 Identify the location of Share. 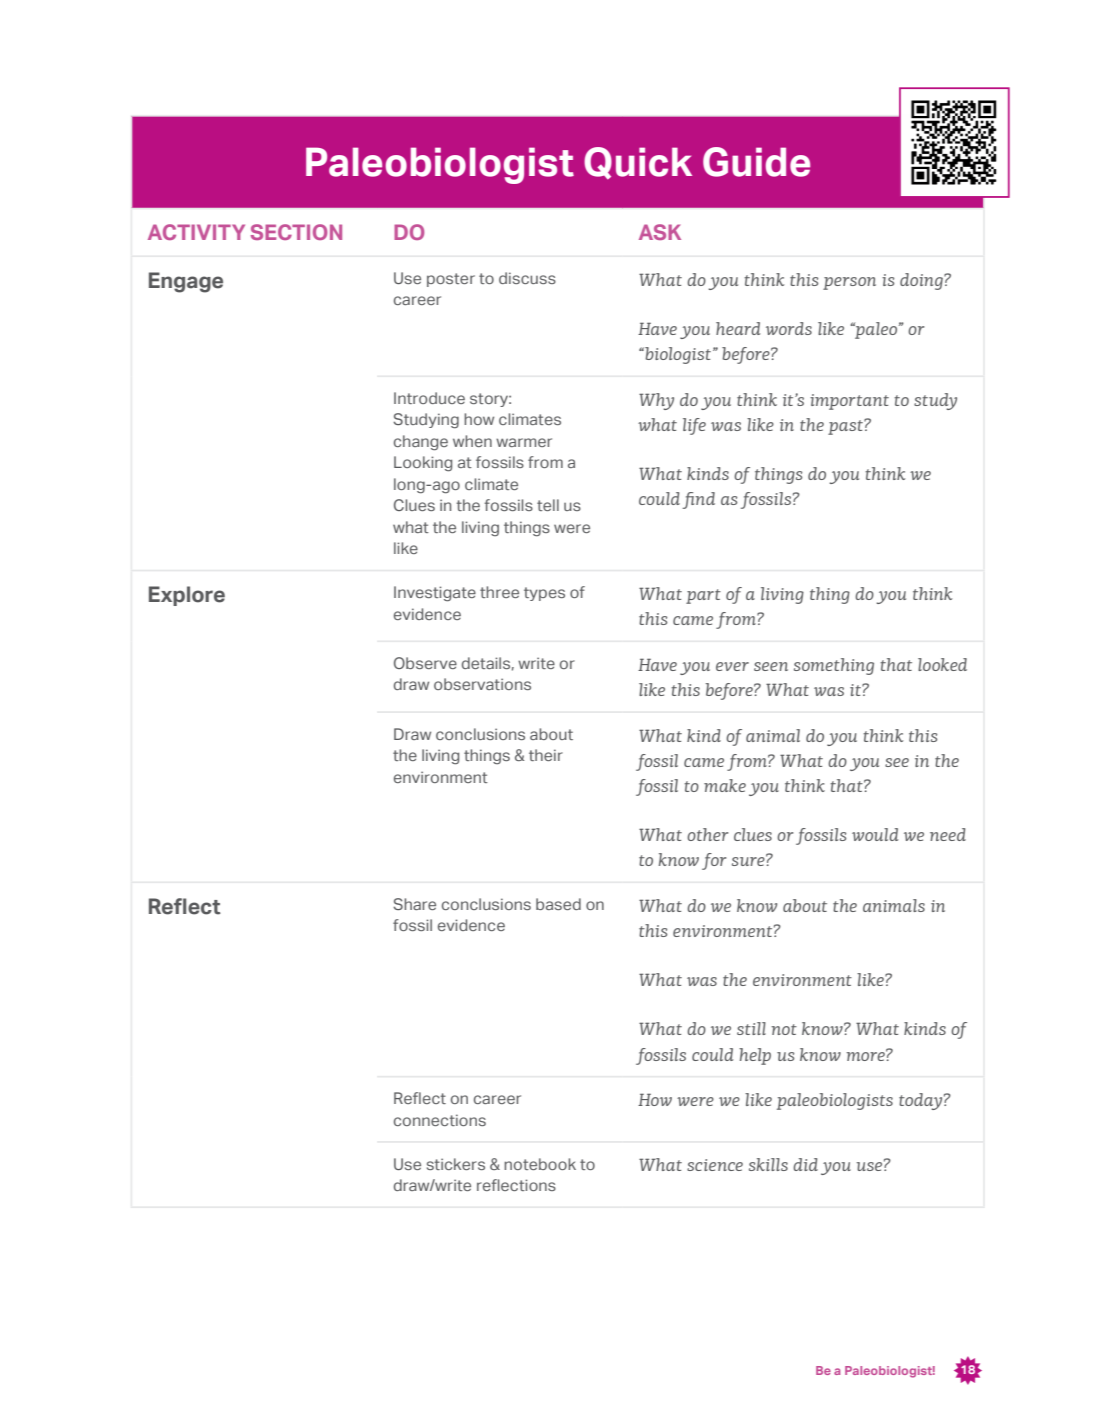
(414, 904).
